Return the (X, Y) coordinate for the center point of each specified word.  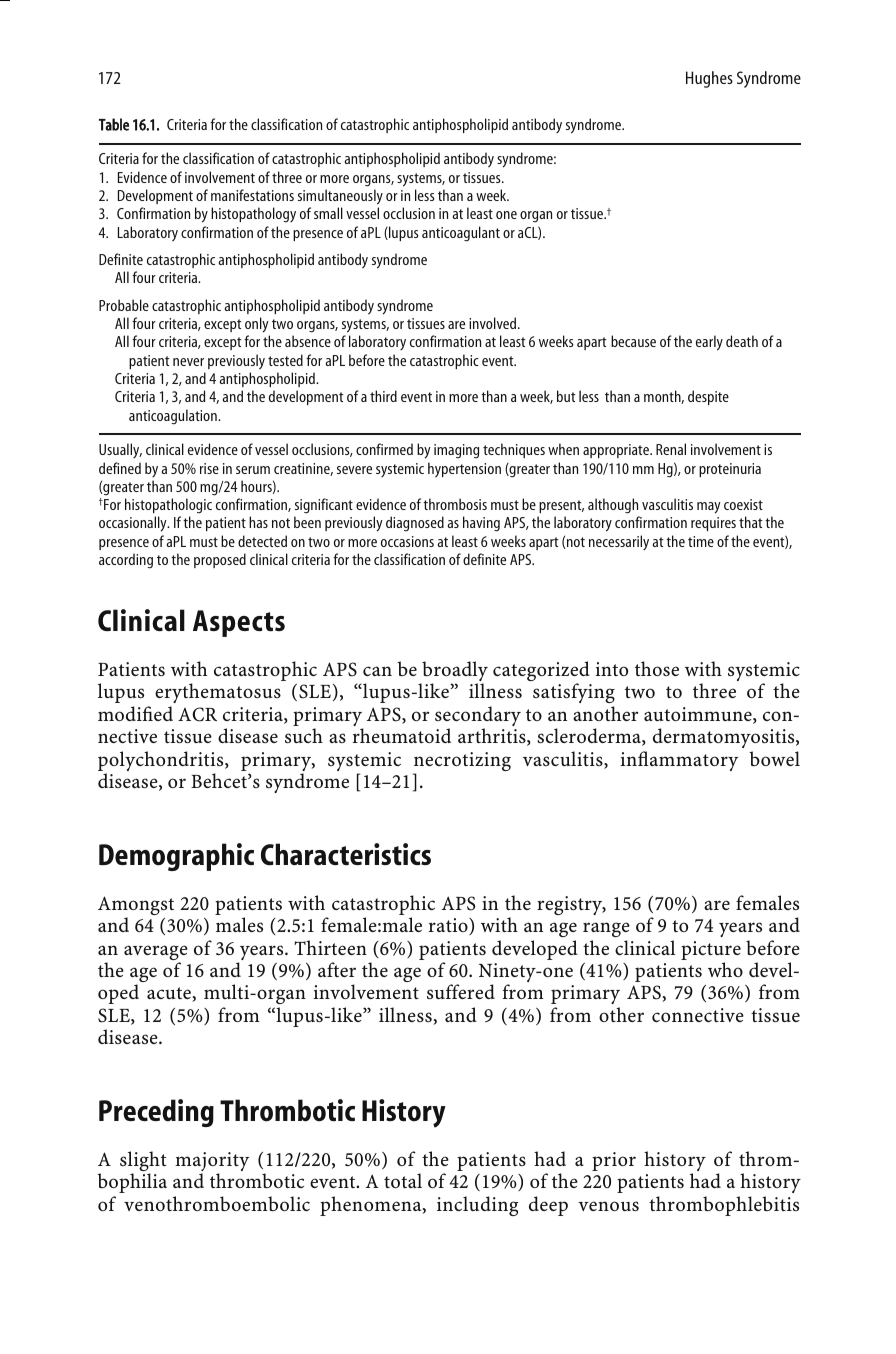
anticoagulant (461, 234)
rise (209, 468)
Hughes (709, 79)
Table (114, 124)
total (403, 1180)
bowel (774, 758)
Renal (671, 449)
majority (212, 1163)
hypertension (464, 470)
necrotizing (462, 763)
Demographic (176, 857)
